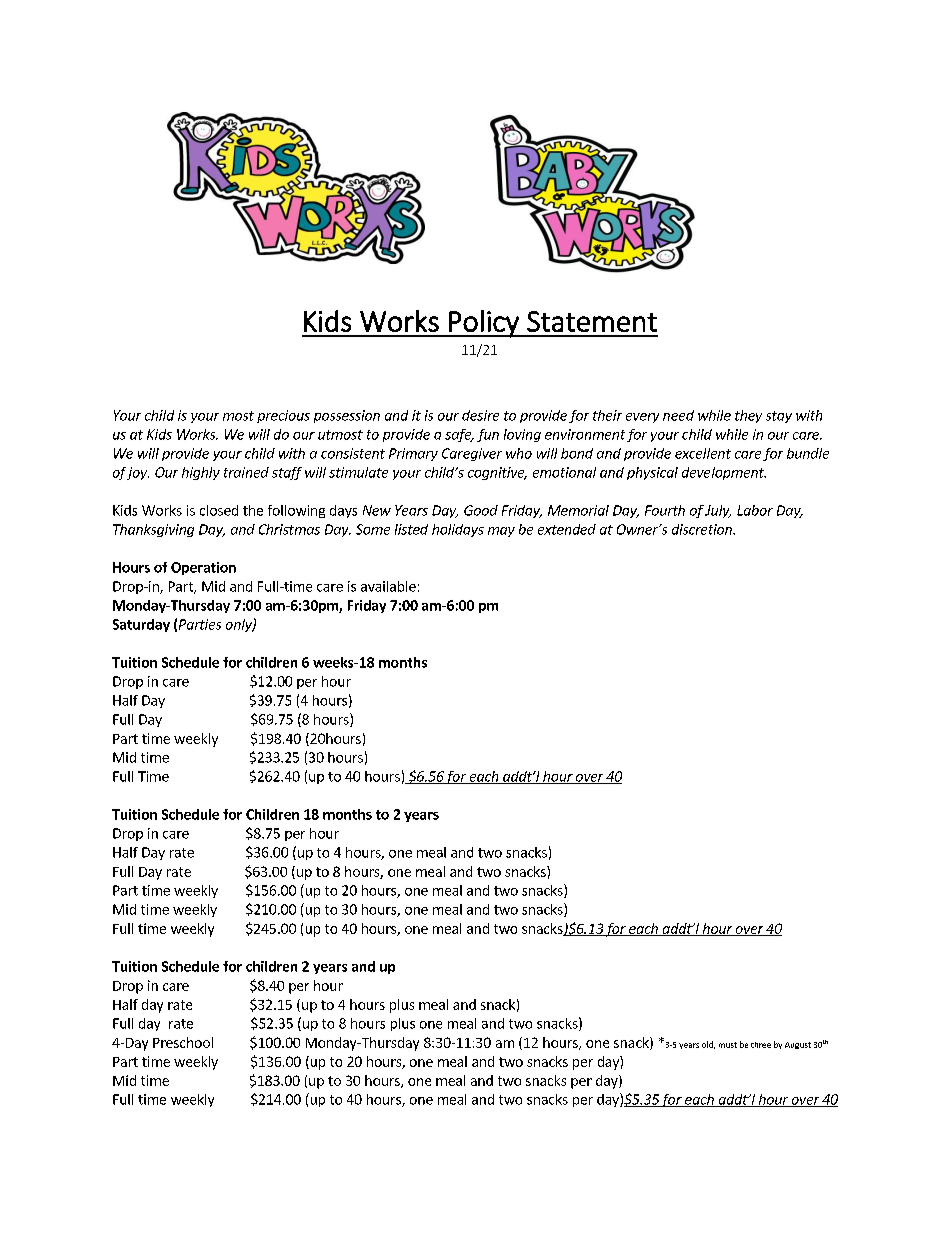  I want to click on precious, so click(283, 416).
